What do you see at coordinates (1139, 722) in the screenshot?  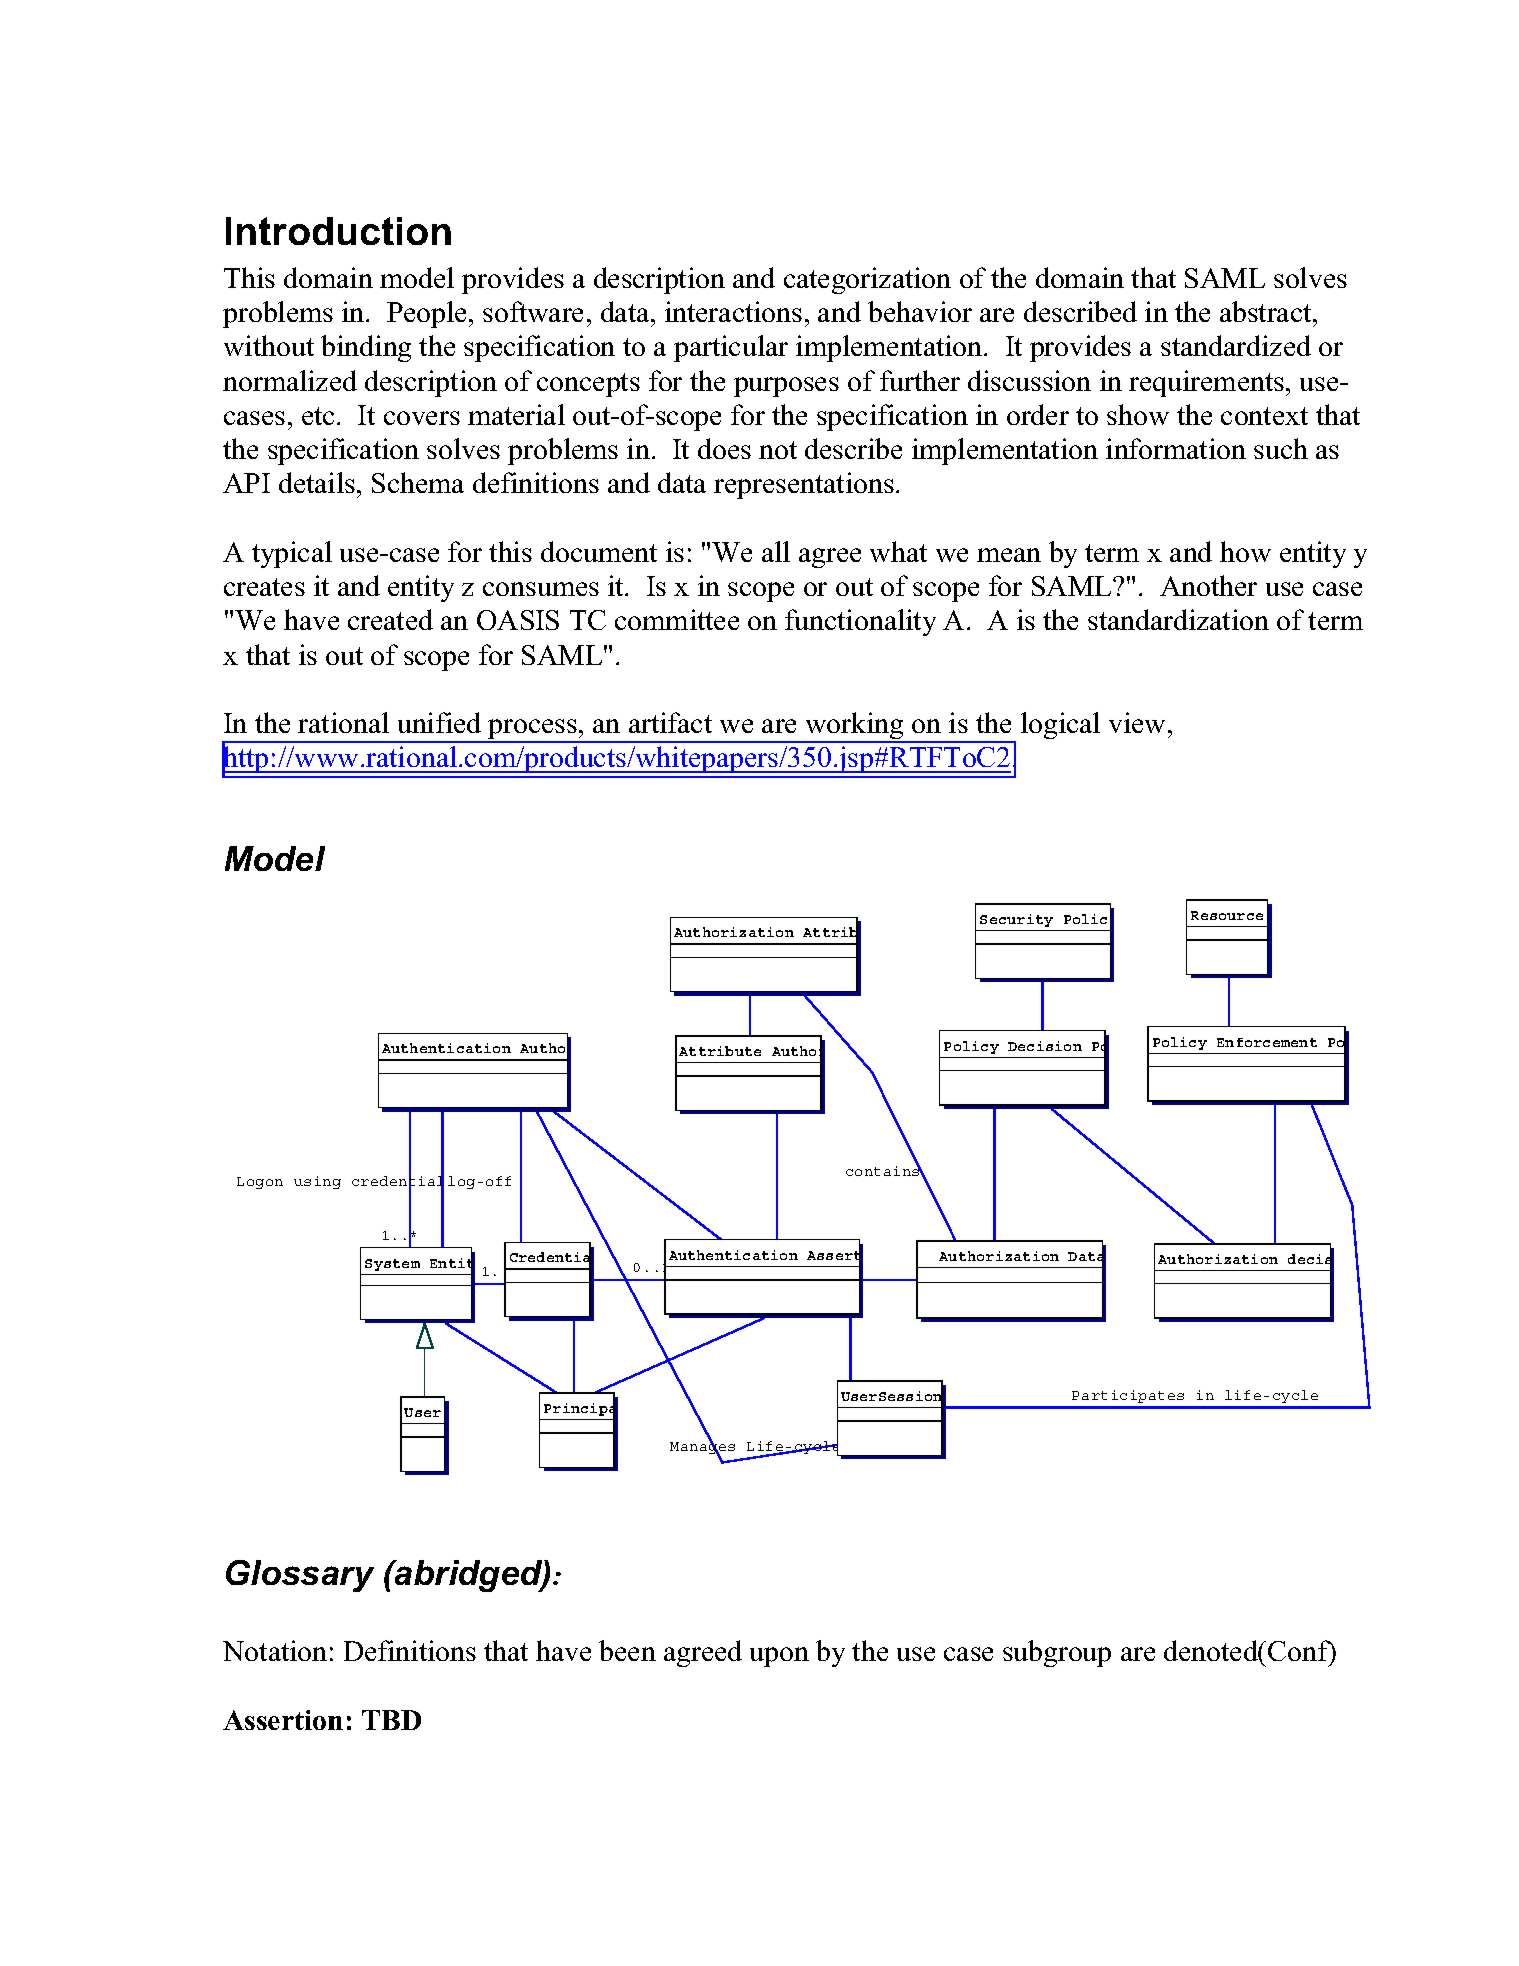 I see `view` at bounding box center [1139, 722].
